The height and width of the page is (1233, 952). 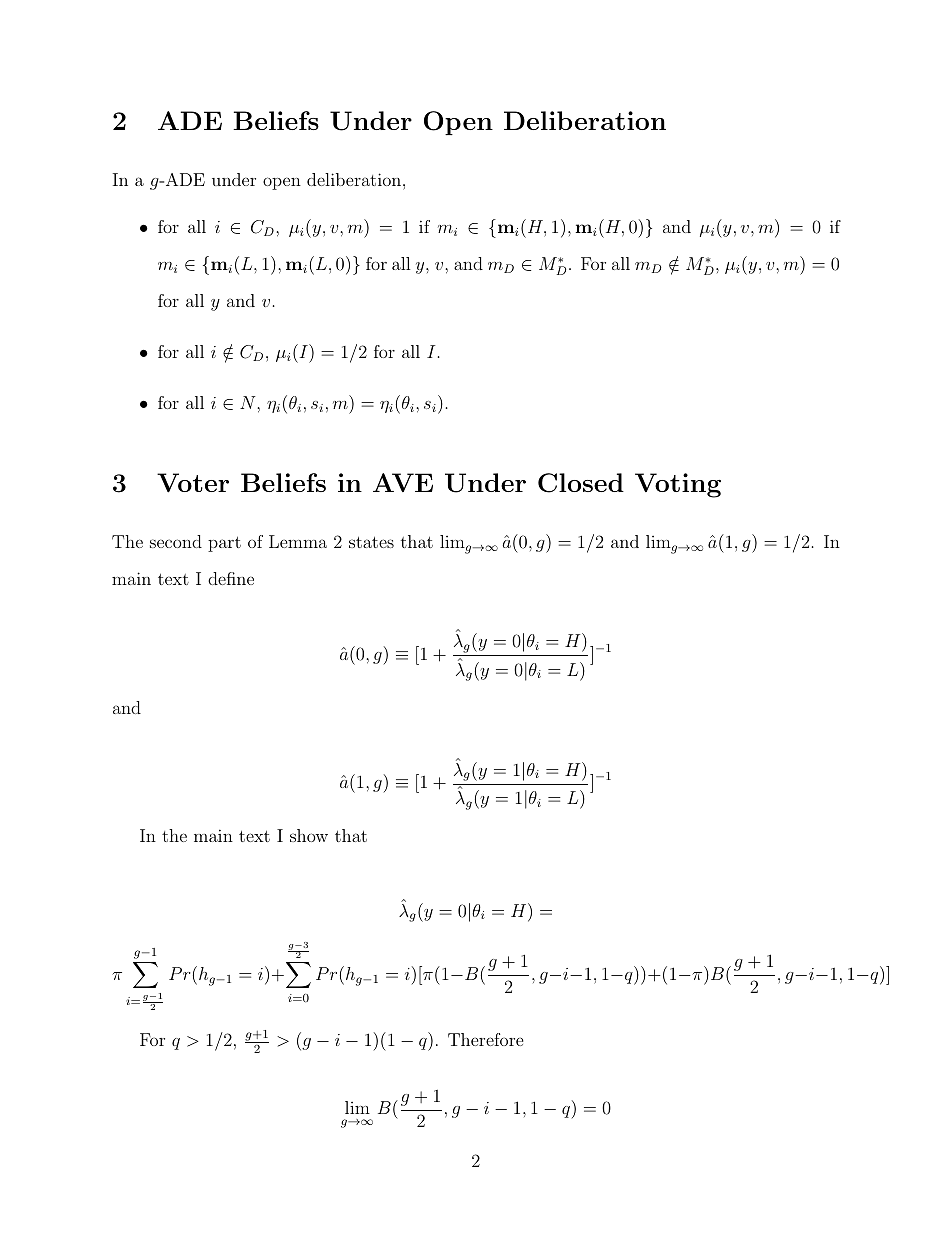 I want to click on Voter, so click(x=193, y=483).
